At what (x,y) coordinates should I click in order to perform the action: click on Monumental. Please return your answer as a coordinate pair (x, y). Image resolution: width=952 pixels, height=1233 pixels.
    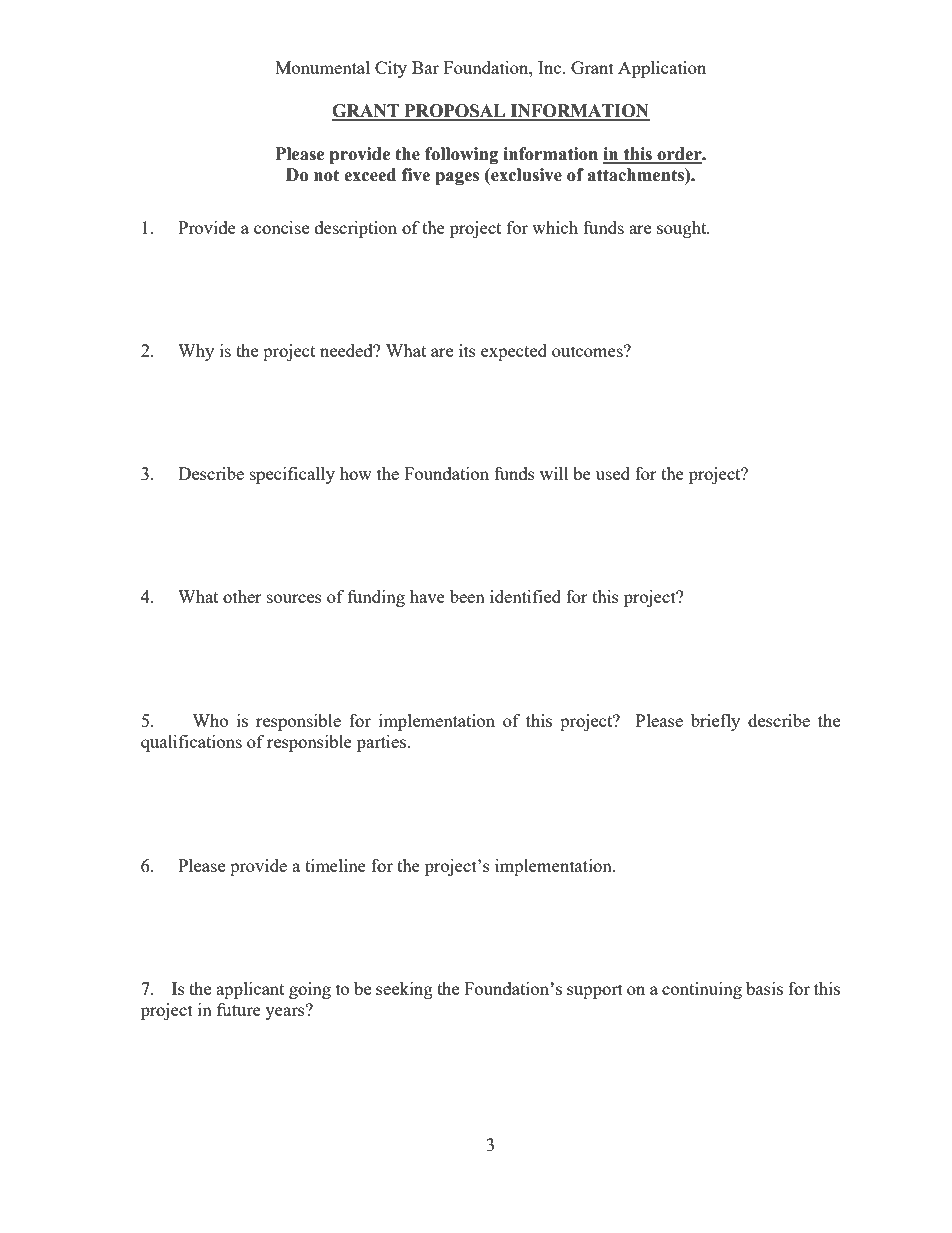
    Looking at the image, I should click on (322, 67).
